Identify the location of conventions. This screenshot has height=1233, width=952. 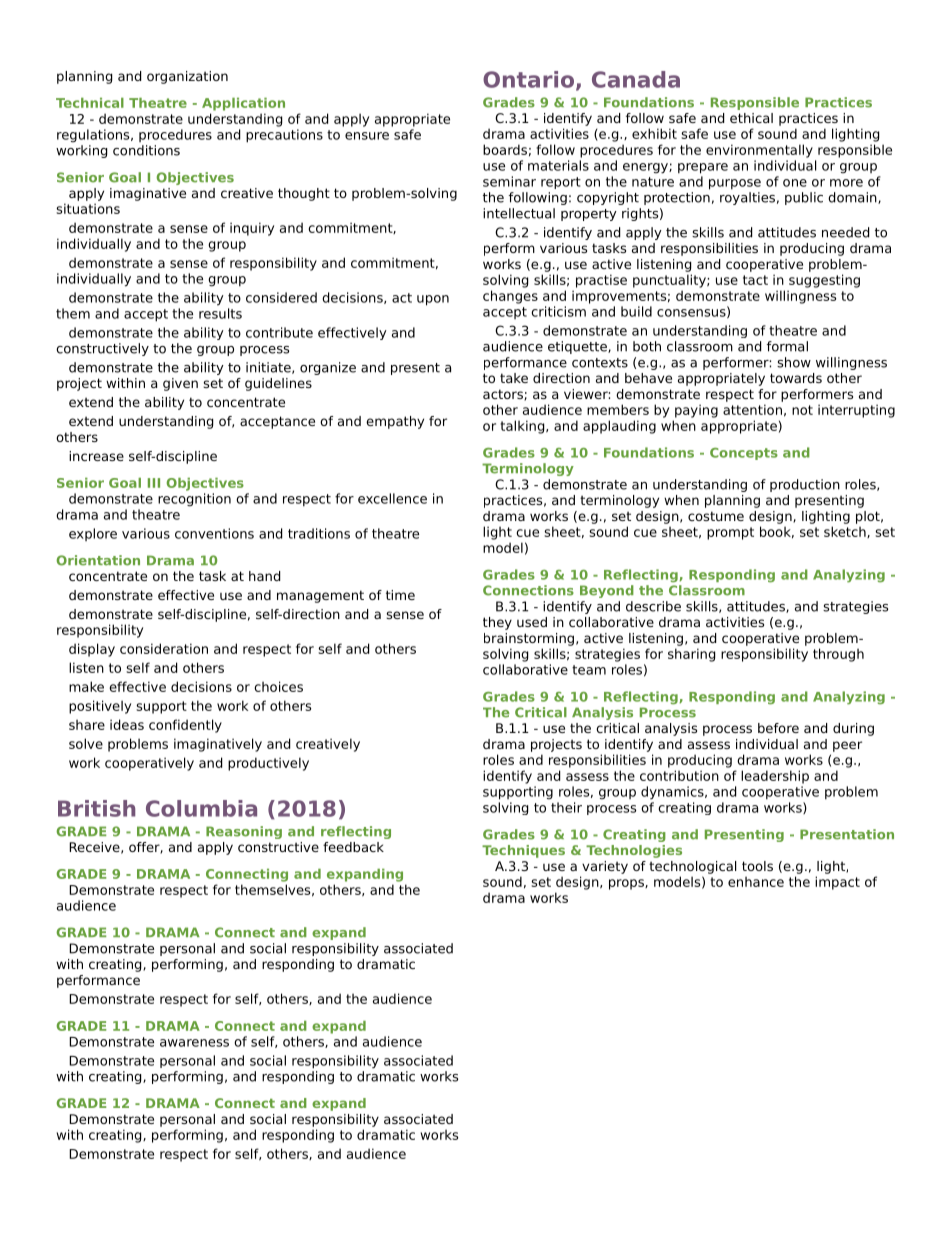
(214, 533).
